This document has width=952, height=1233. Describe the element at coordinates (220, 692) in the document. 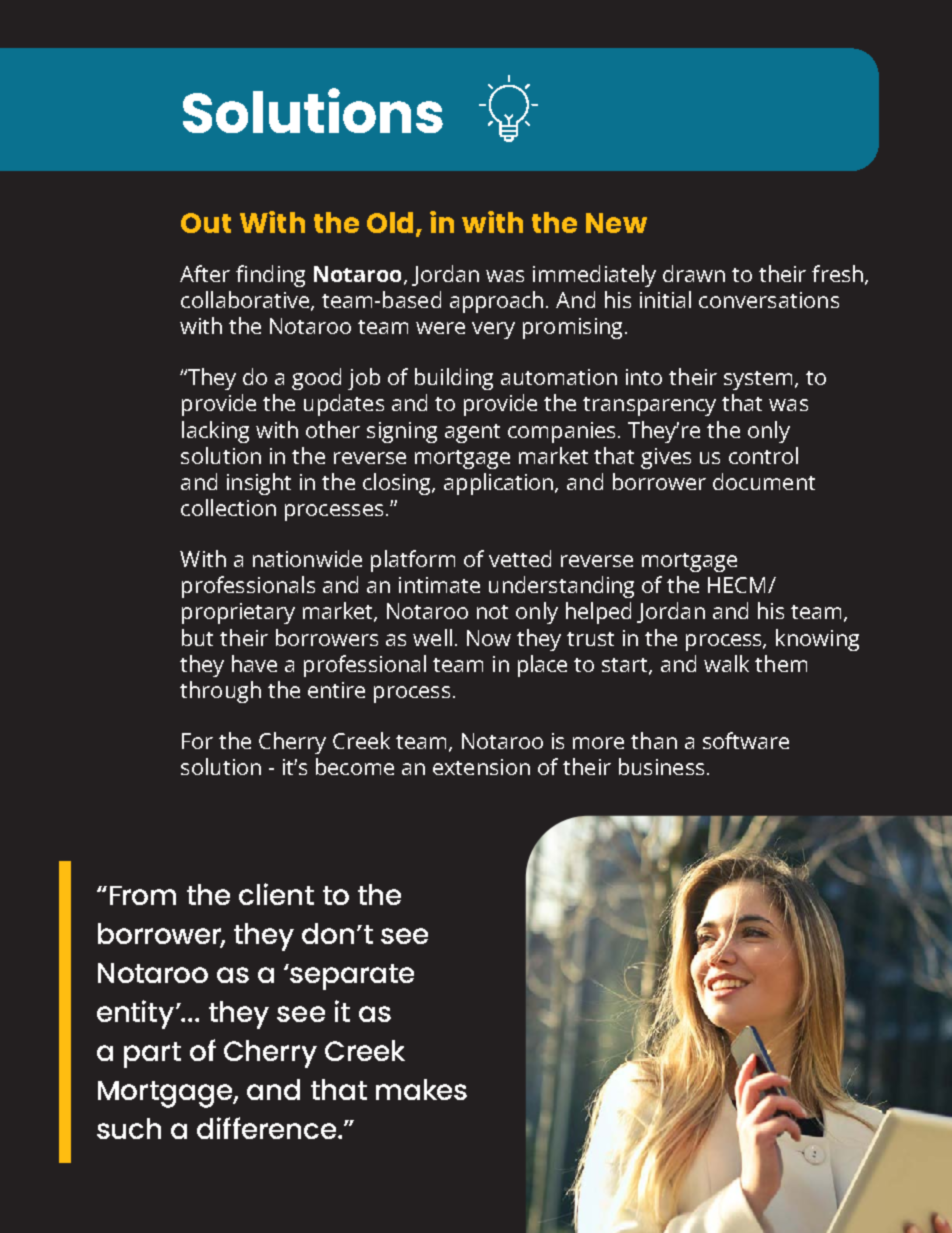

I see `through` at that location.
